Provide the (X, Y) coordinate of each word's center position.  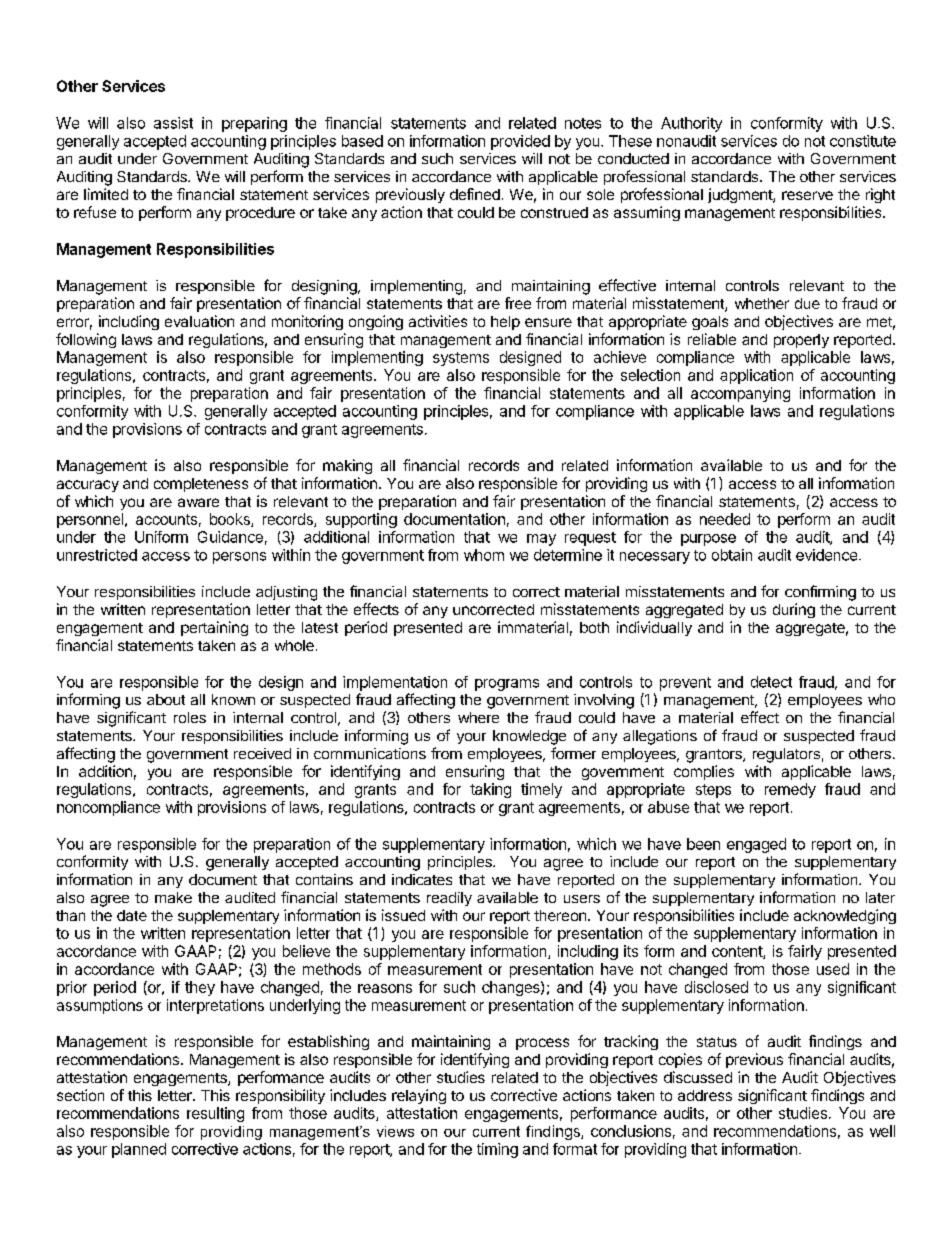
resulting (215, 1114)
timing (497, 1150)
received (262, 753)
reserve (807, 195)
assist (173, 123)
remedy (790, 790)
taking (490, 790)
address (705, 1095)
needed (725, 519)
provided (520, 142)
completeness (201, 485)
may (541, 540)
